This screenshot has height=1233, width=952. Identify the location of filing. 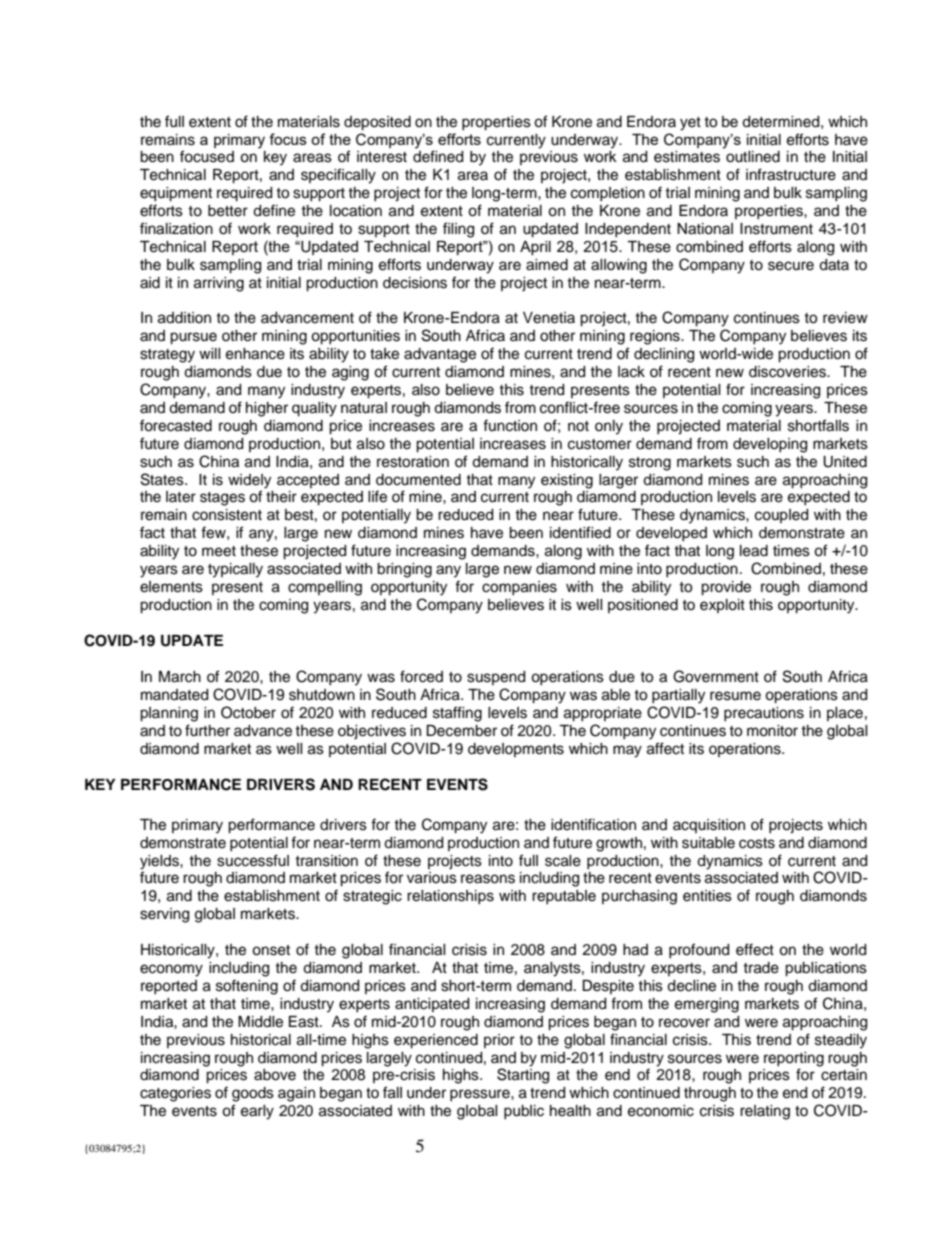
(458, 230).
